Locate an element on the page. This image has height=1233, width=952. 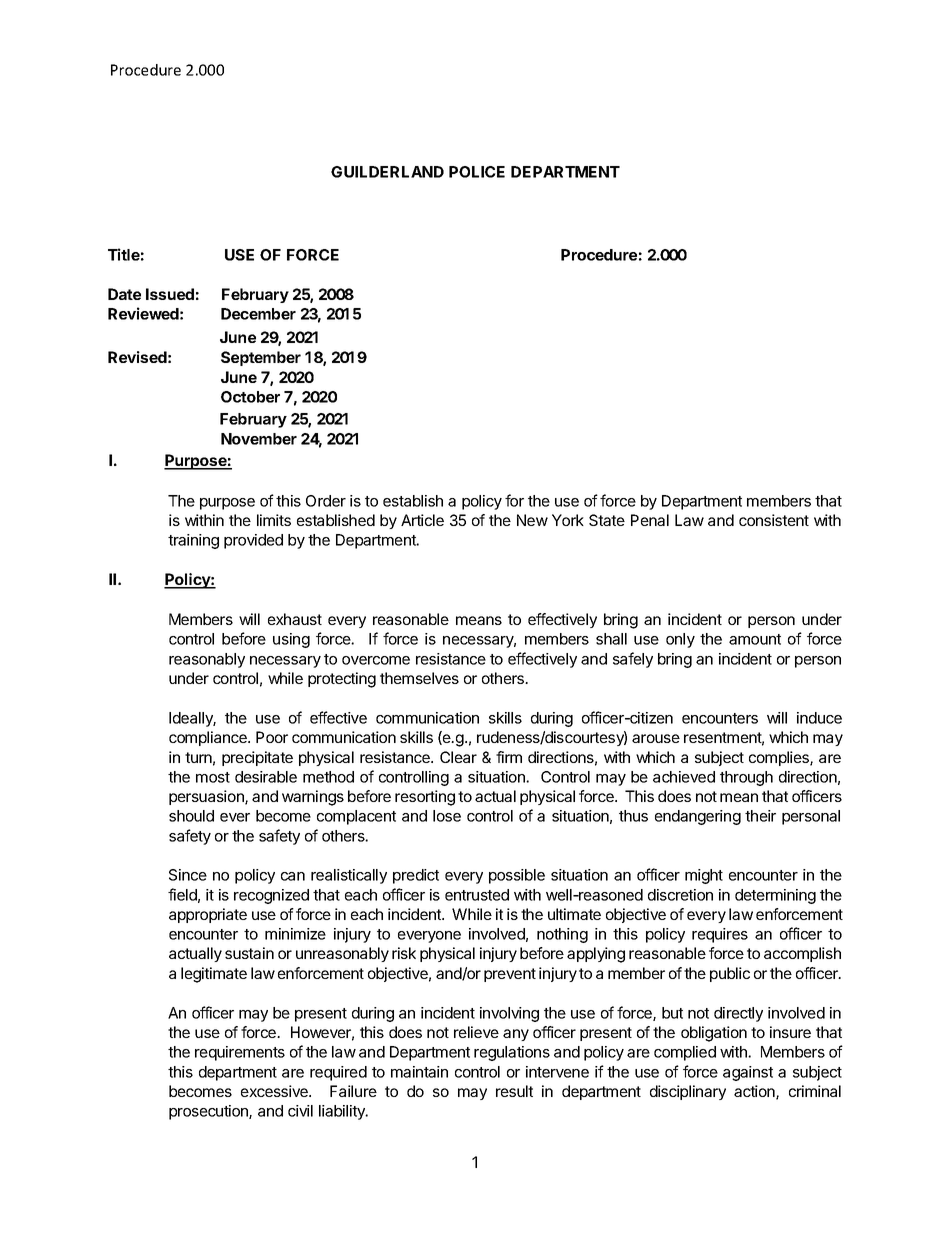
POLICE is located at coordinates (477, 172).
